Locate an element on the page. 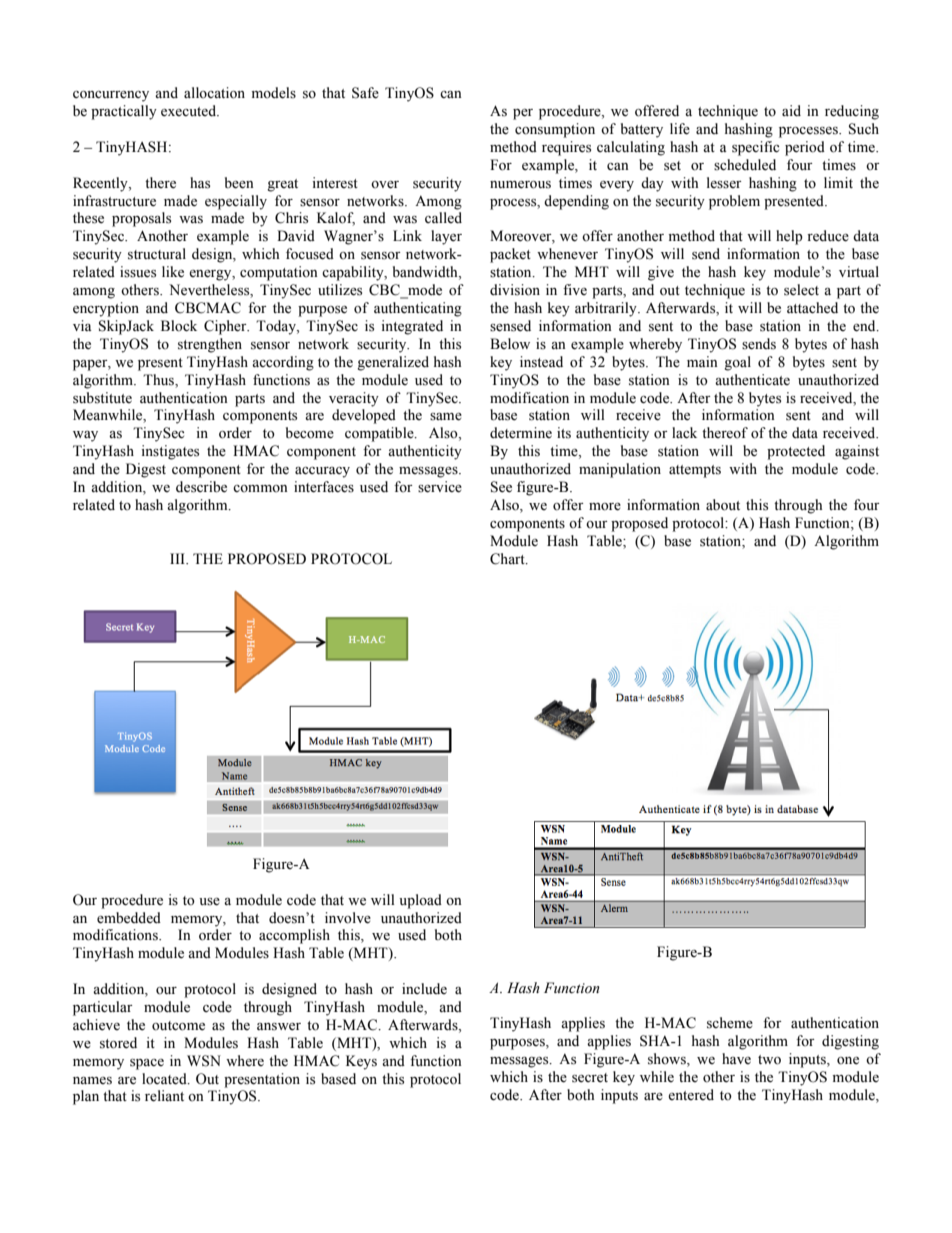 Image resolution: width=952 pixels, height=1233 pixels. Chart is located at coordinates (508, 559).
